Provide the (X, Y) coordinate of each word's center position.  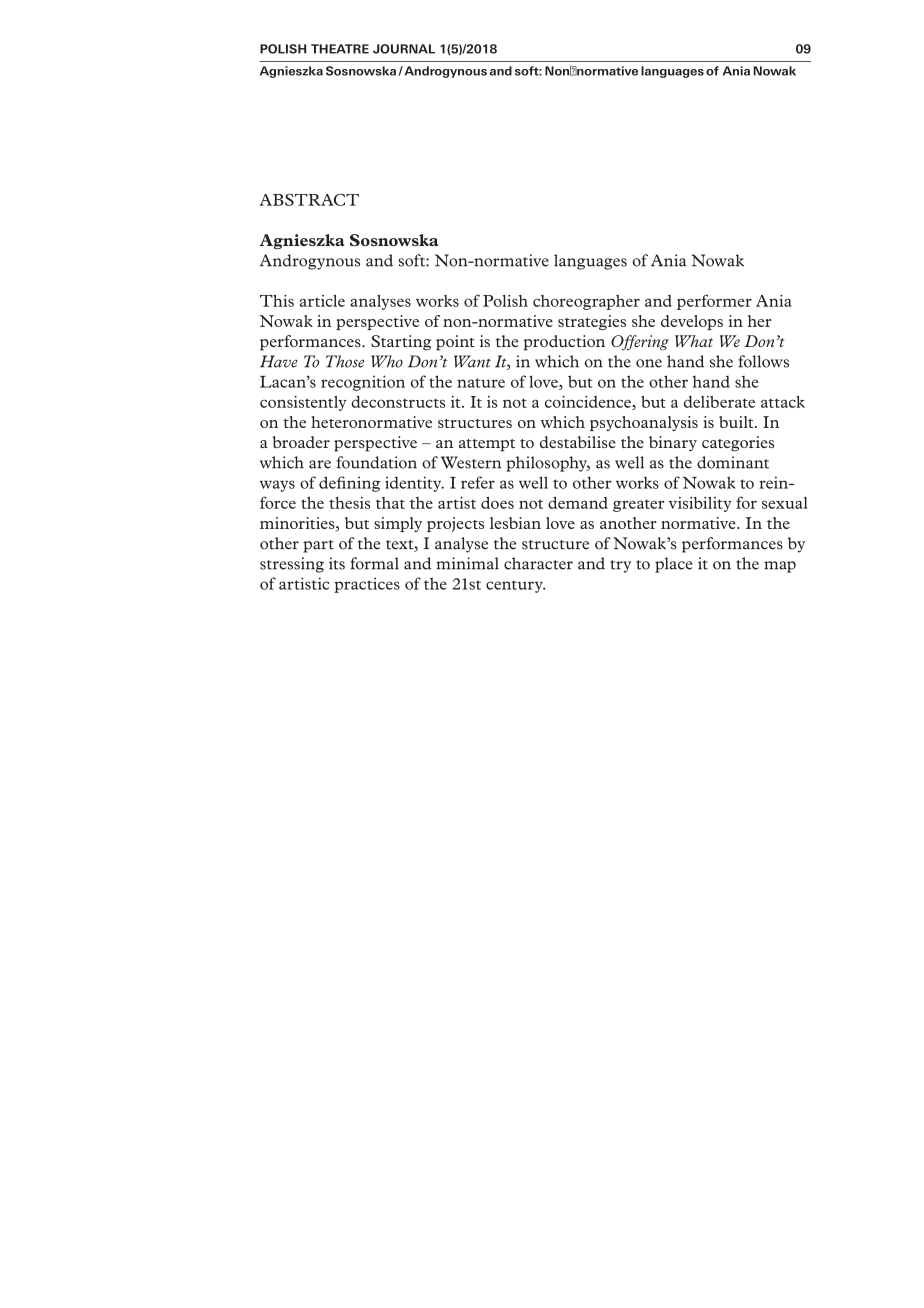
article (322, 301)
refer (478, 482)
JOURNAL (404, 49)
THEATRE (340, 49)
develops (692, 322)
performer (714, 302)
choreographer (586, 302)
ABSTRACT (309, 200)
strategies (592, 322)
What (694, 341)
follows (763, 361)
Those (345, 361)
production (564, 343)
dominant (733, 462)
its (337, 563)
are (320, 464)
